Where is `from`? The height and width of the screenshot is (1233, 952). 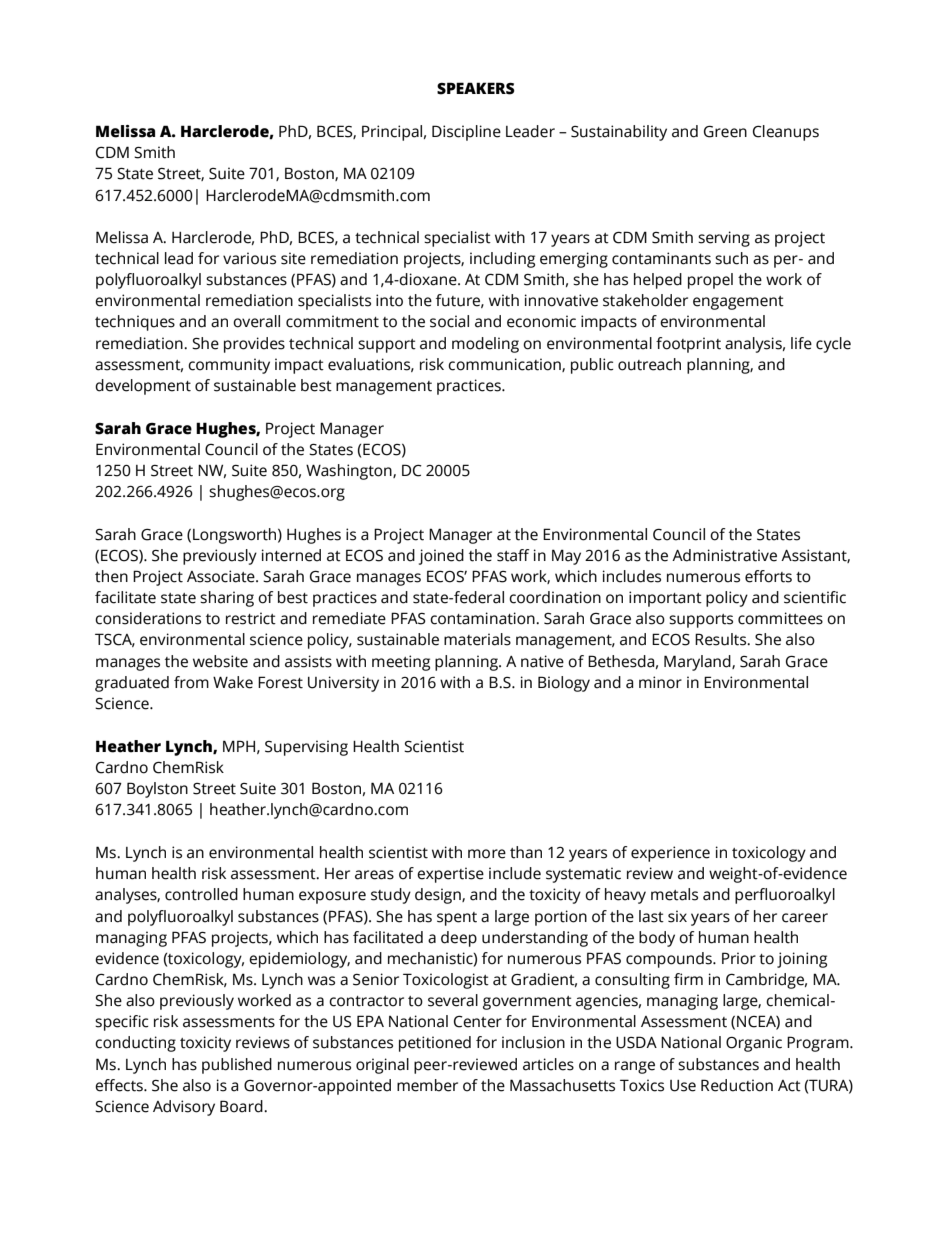 from is located at coordinates (191, 682).
